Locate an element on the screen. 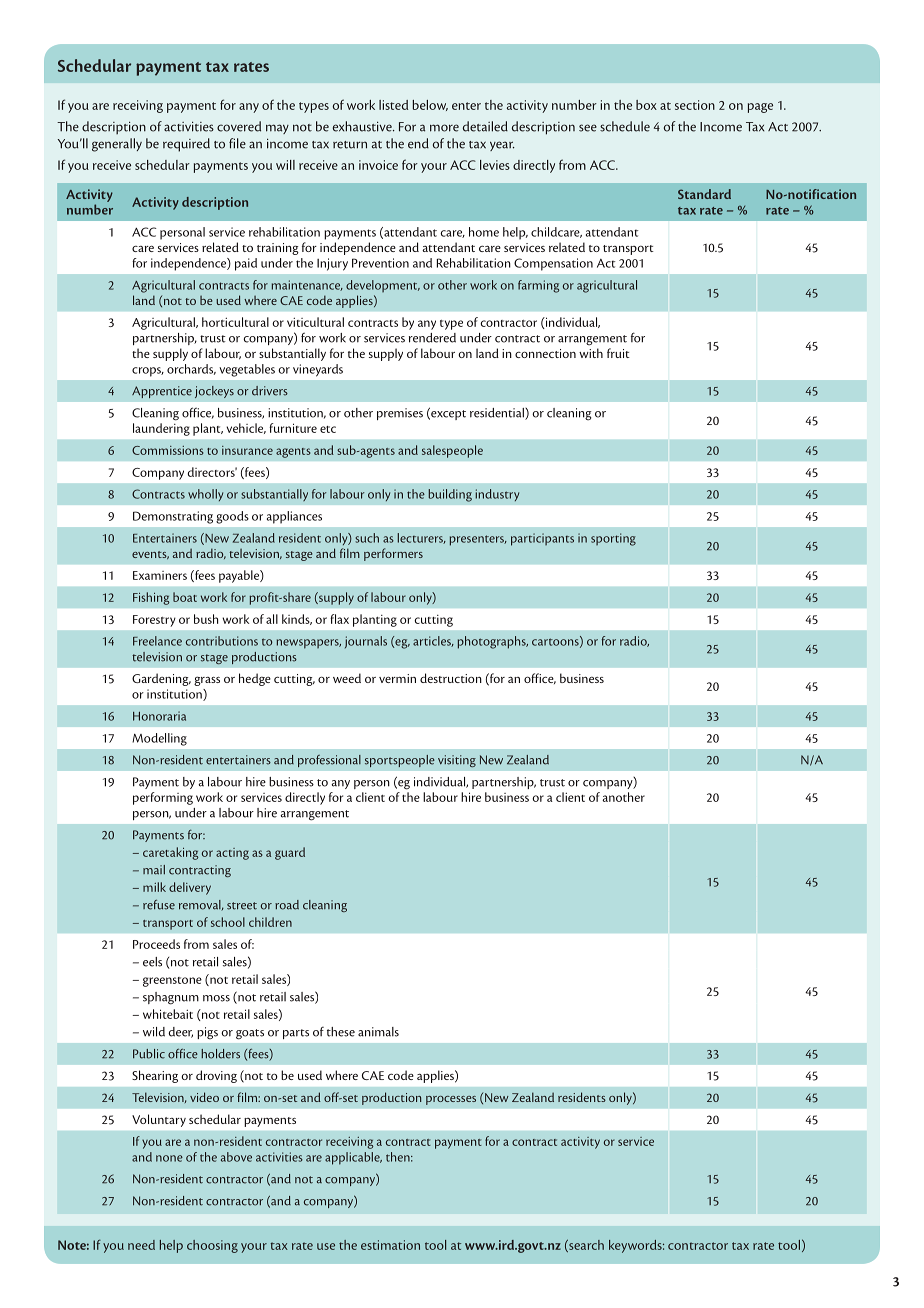 The width and height of the screenshot is (924, 1308). choosing is located at coordinates (212, 1246).
